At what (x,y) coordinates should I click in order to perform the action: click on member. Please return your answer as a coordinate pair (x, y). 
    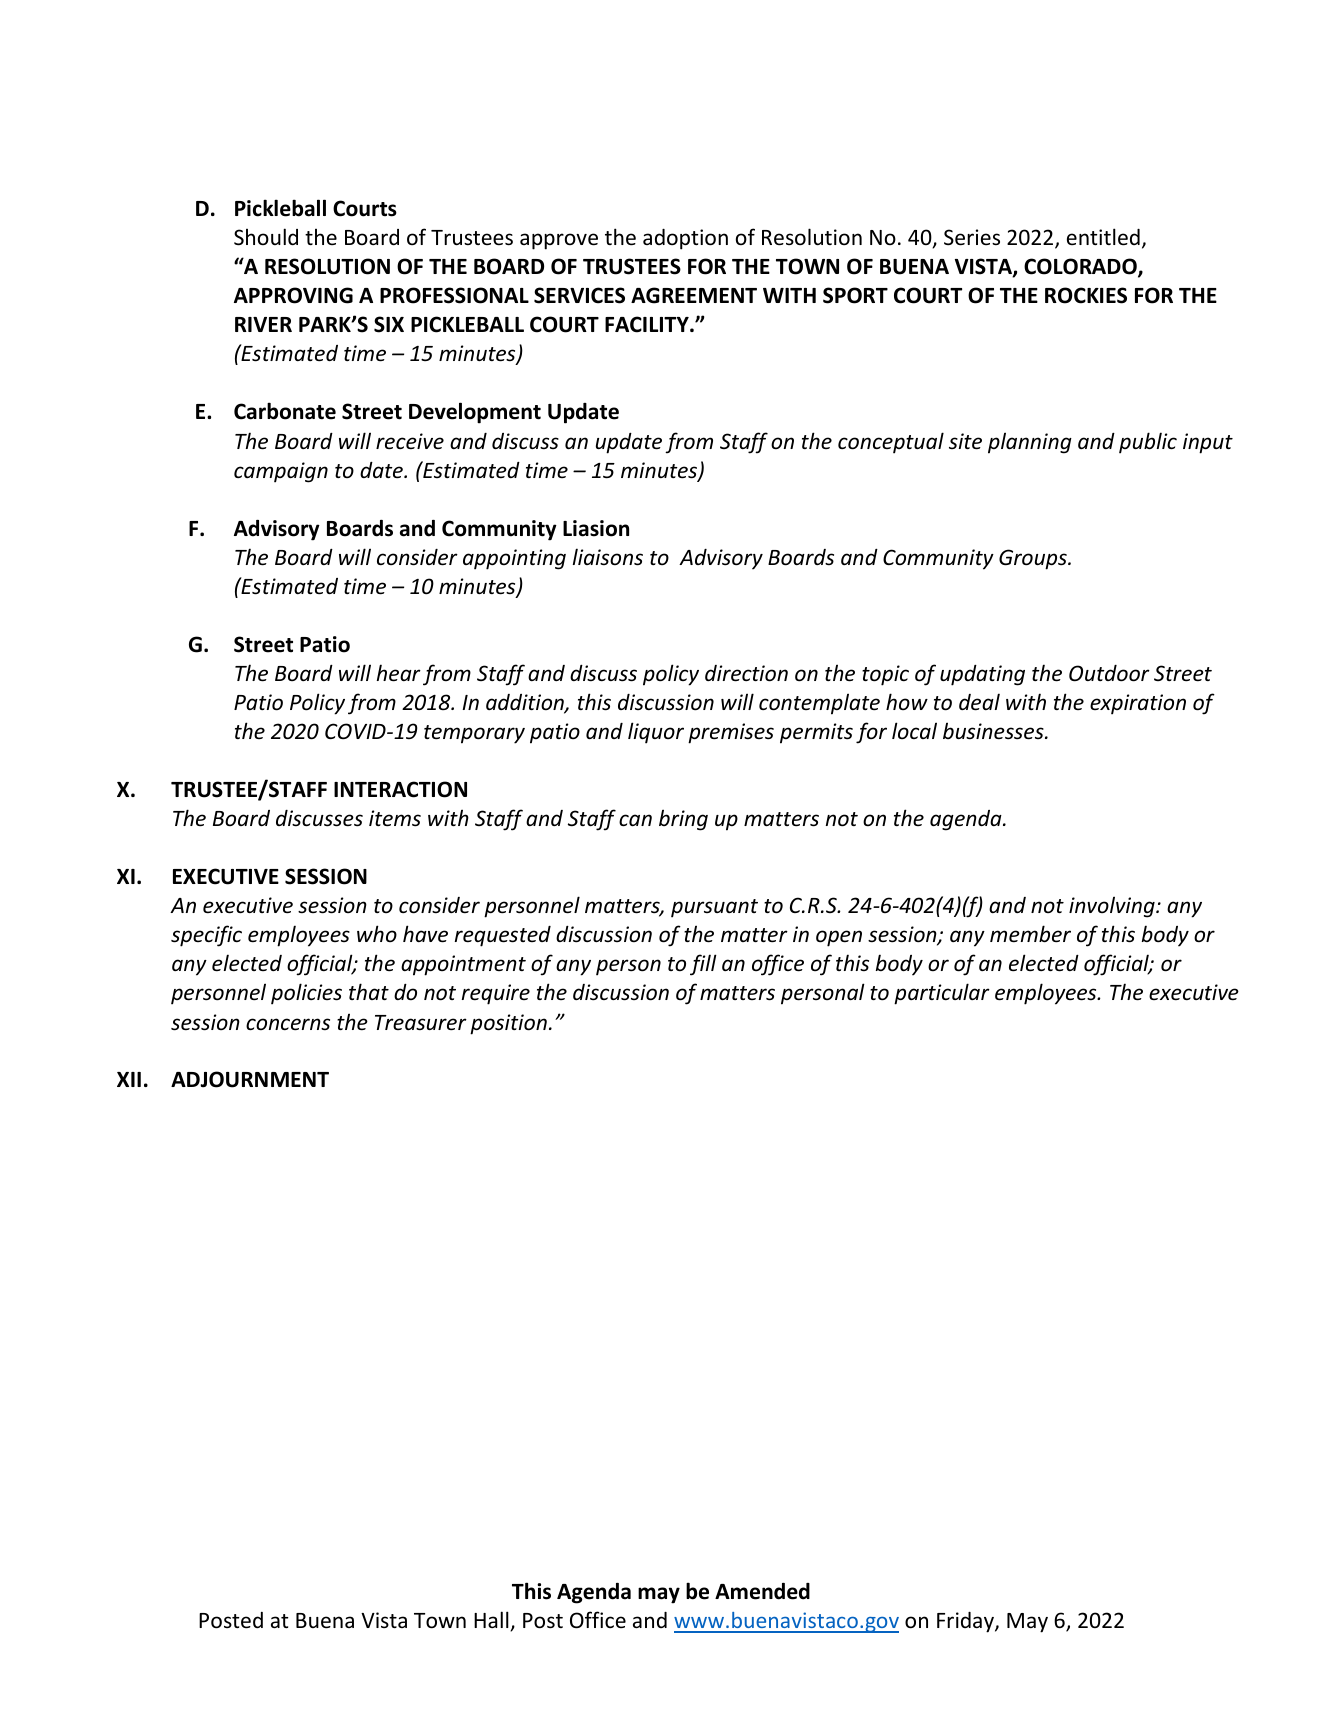
    Looking at the image, I should click on (1030, 934).
